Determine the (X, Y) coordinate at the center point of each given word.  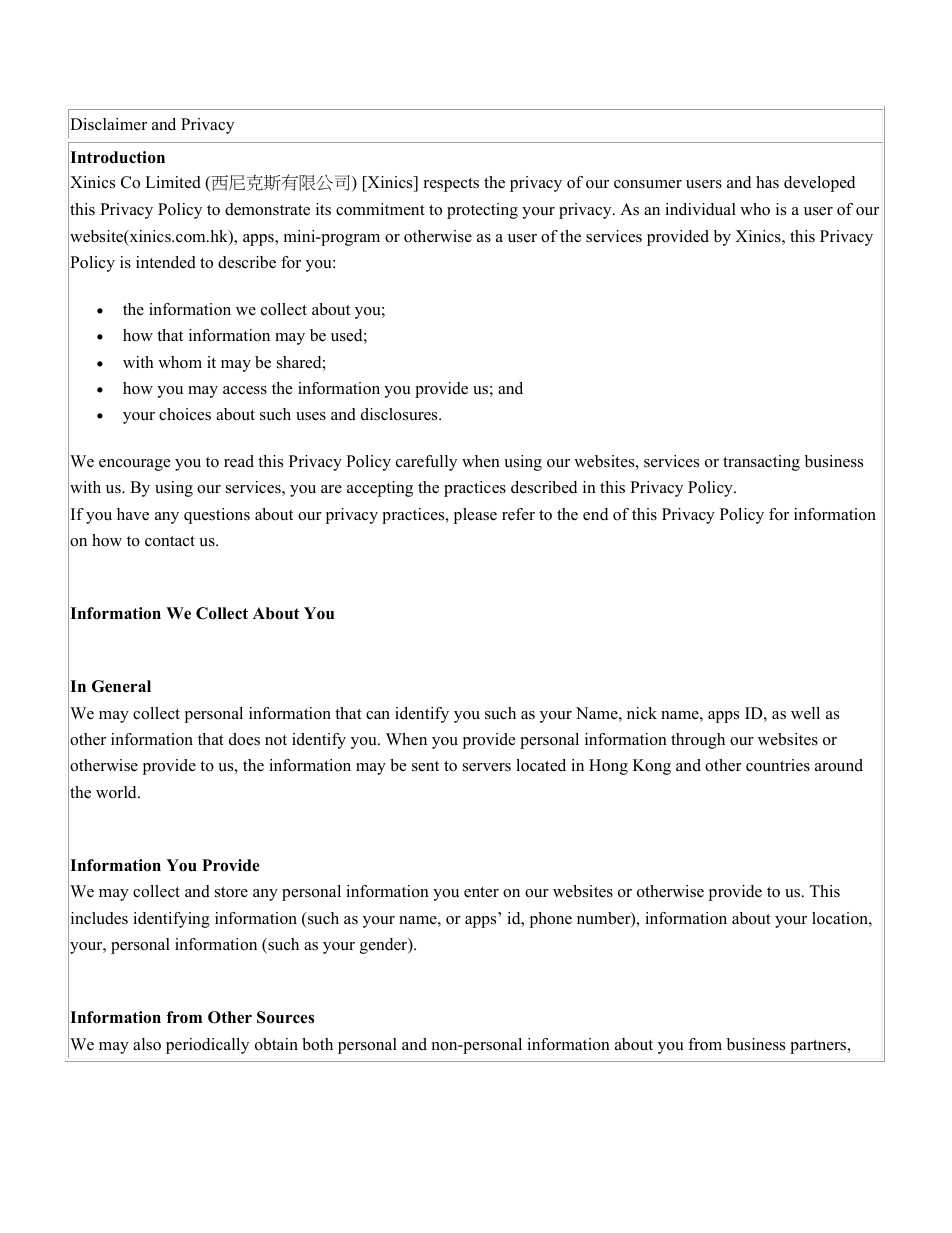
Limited (173, 182)
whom (180, 362)
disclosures (400, 414)
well (805, 713)
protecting (482, 211)
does (244, 739)
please (475, 516)
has (767, 182)
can (378, 715)
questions (217, 516)
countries (778, 765)
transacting (761, 463)
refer (518, 514)
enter (481, 892)
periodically (207, 1046)
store (231, 892)
